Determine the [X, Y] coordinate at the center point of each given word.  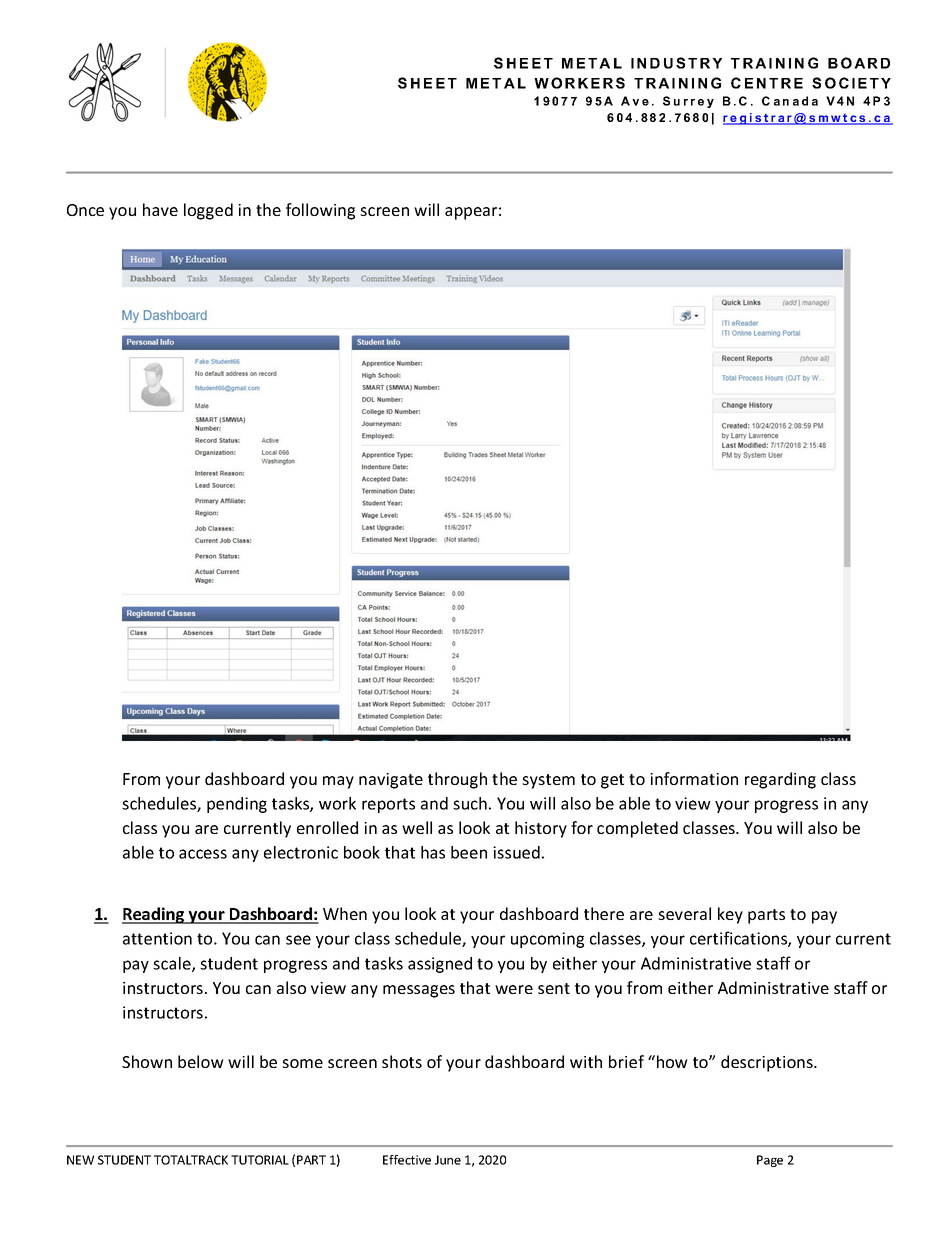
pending [237, 805]
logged [208, 211]
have [160, 209]
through [457, 780]
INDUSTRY [676, 63]
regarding [780, 780]
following [320, 211]
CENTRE [767, 83]
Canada [790, 101]
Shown [147, 1061]
